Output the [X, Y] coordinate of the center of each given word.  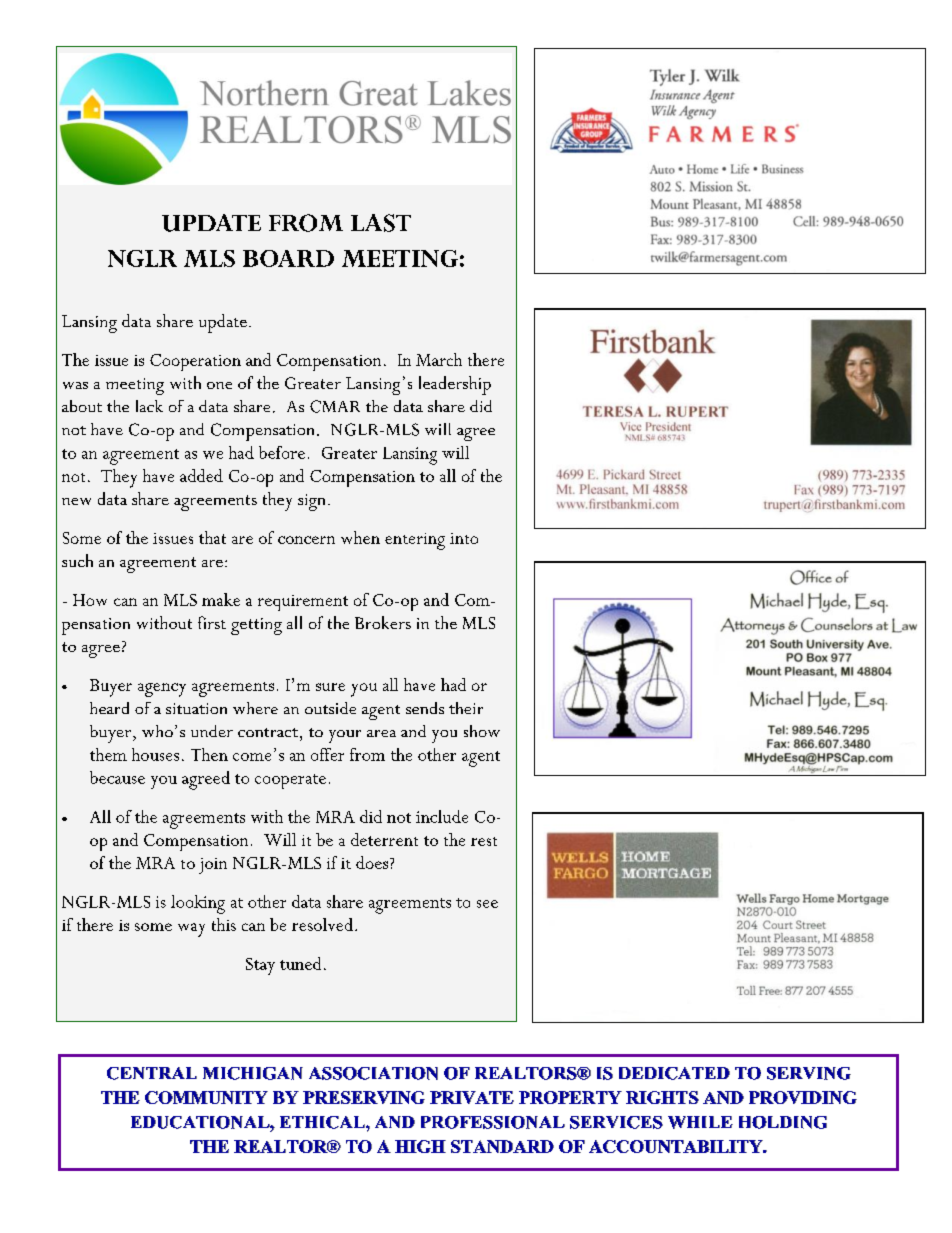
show [482, 731]
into [464, 538]
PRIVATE [472, 1097]
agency [162, 690]
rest [484, 841]
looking [198, 904]
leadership [455, 385]
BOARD [288, 258]
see [487, 904]
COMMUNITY [206, 1097]
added [201, 475]
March [439, 359]
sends [425, 708]
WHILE [700, 1122]
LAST [381, 223]
